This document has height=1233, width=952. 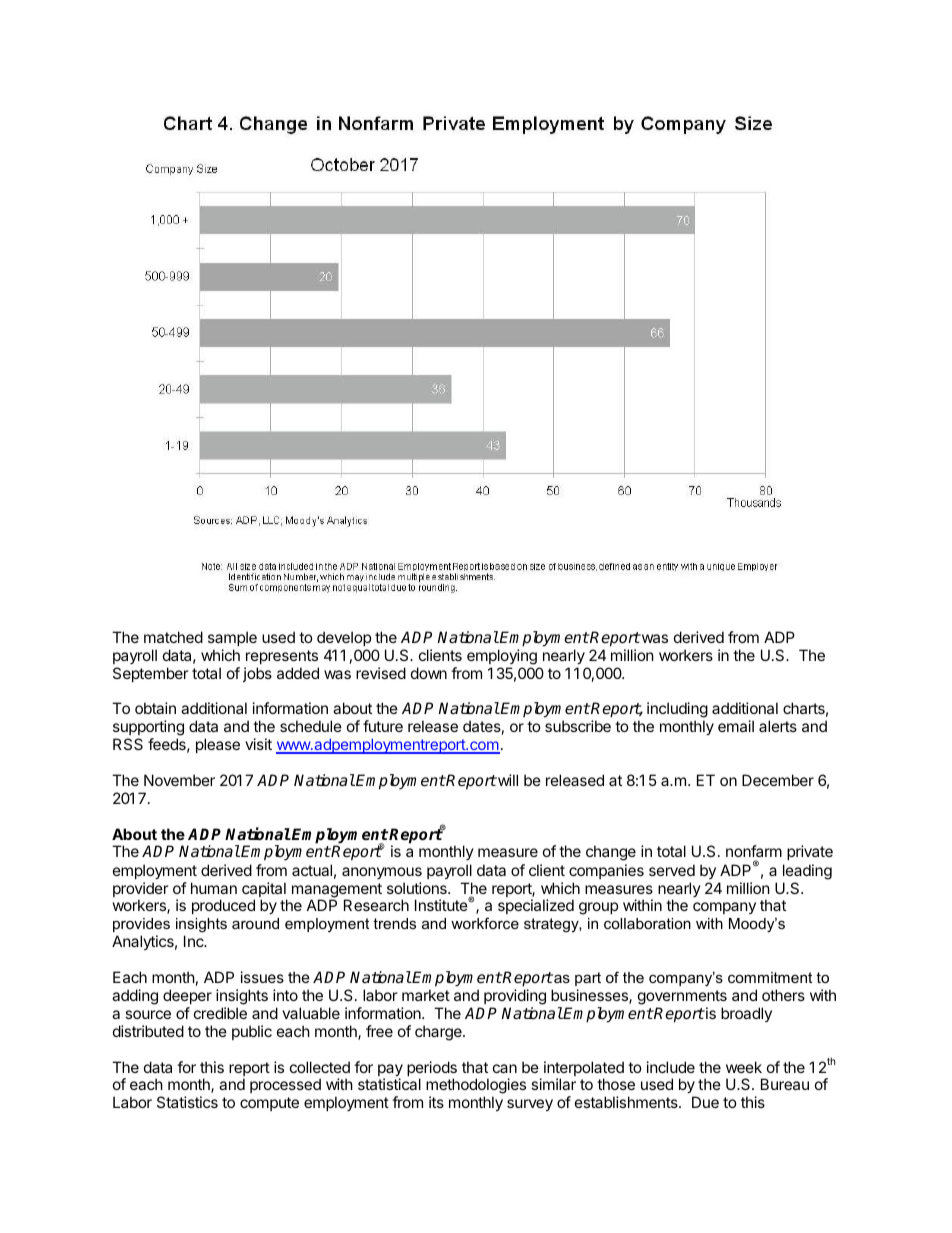 I want to click on commitment, so click(x=770, y=977).
